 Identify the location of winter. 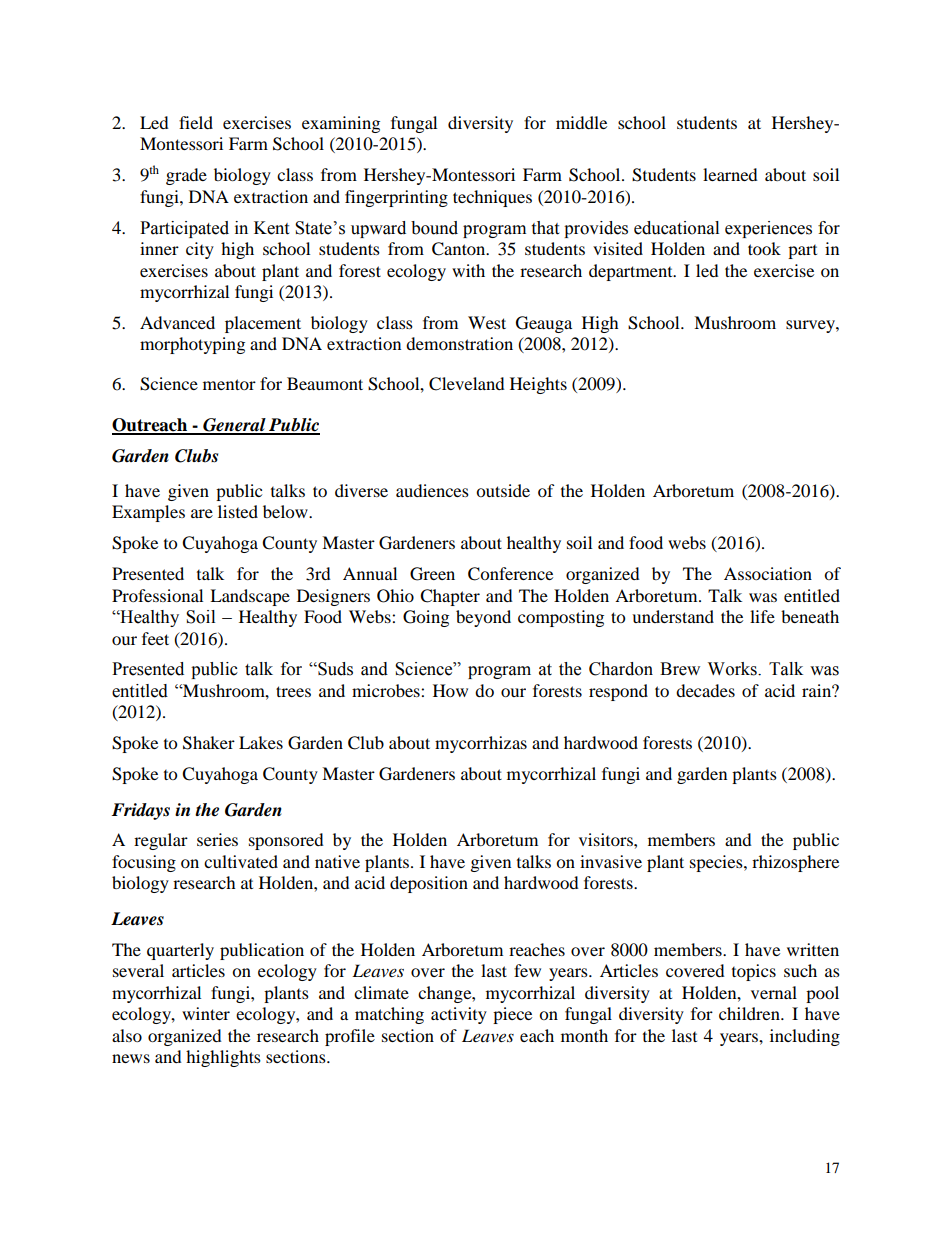
(206, 1013).
